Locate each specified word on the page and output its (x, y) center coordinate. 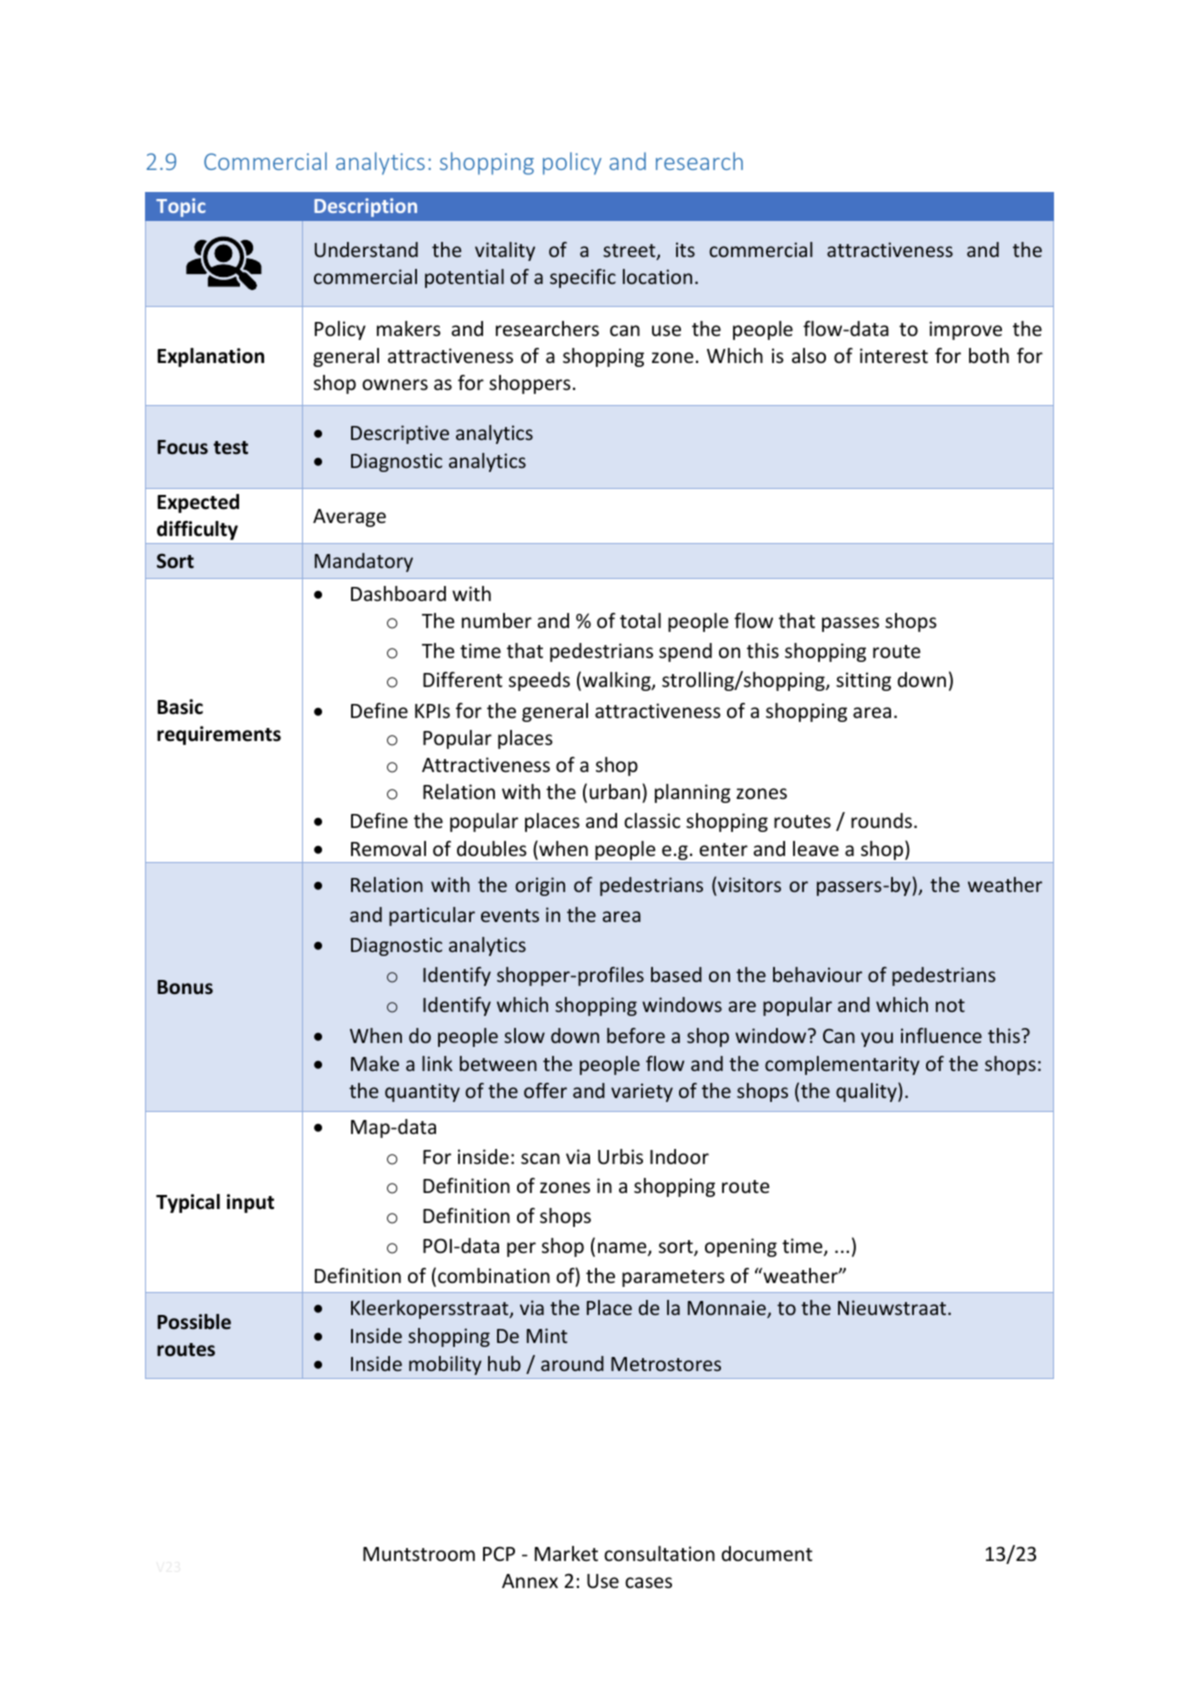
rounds (881, 820)
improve (965, 330)
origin (540, 886)
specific (583, 278)
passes (850, 624)
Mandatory (364, 562)
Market (566, 1553)
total (640, 620)
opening (741, 1247)
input (250, 1203)
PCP (499, 1554)
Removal (388, 848)
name (623, 1249)
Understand (366, 249)
